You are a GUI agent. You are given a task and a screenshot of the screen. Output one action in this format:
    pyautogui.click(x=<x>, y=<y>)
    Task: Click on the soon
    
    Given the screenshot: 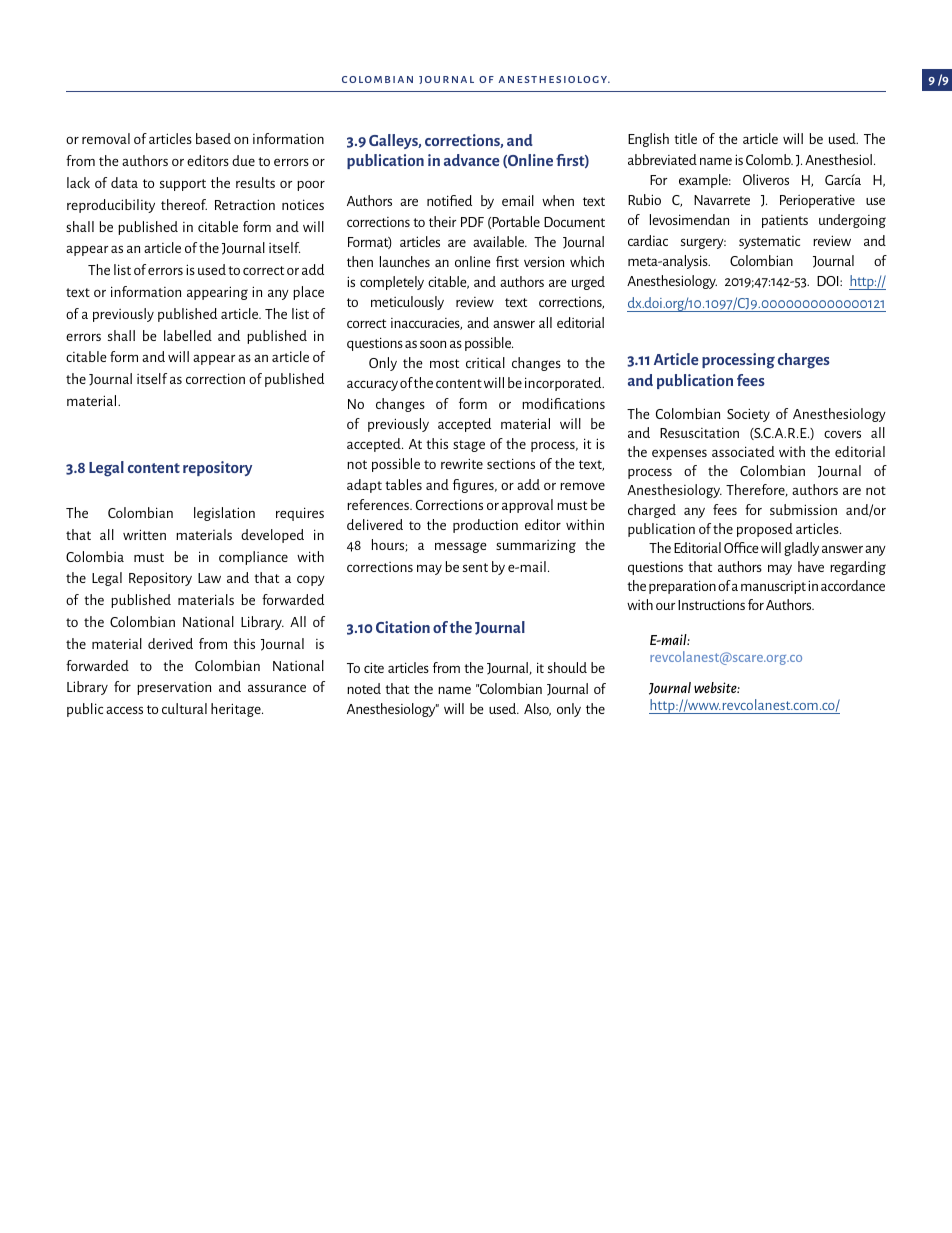 What is the action you would take?
    pyautogui.click(x=433, y=344)
